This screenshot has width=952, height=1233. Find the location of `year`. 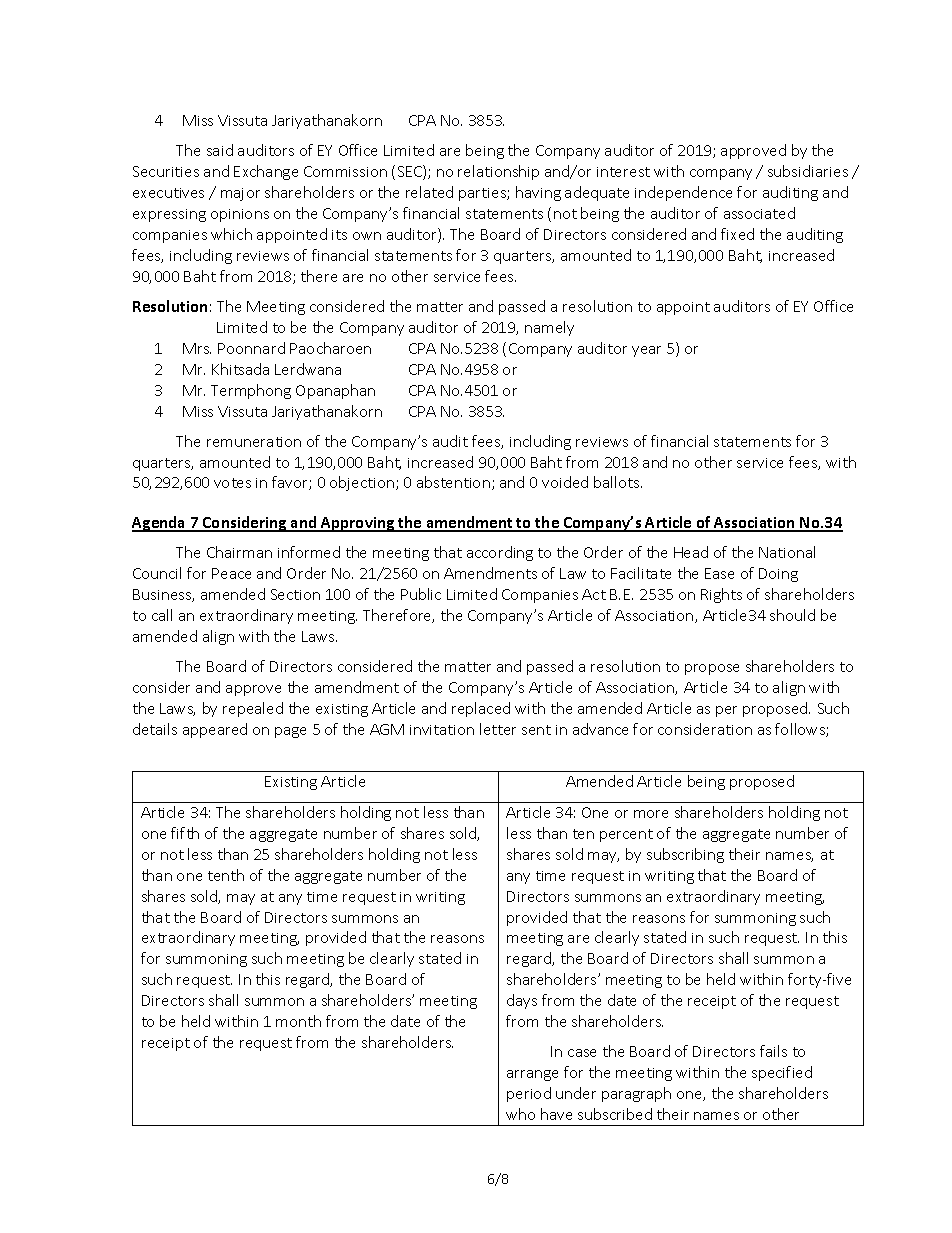

year is located at coordinates (646, 351).
